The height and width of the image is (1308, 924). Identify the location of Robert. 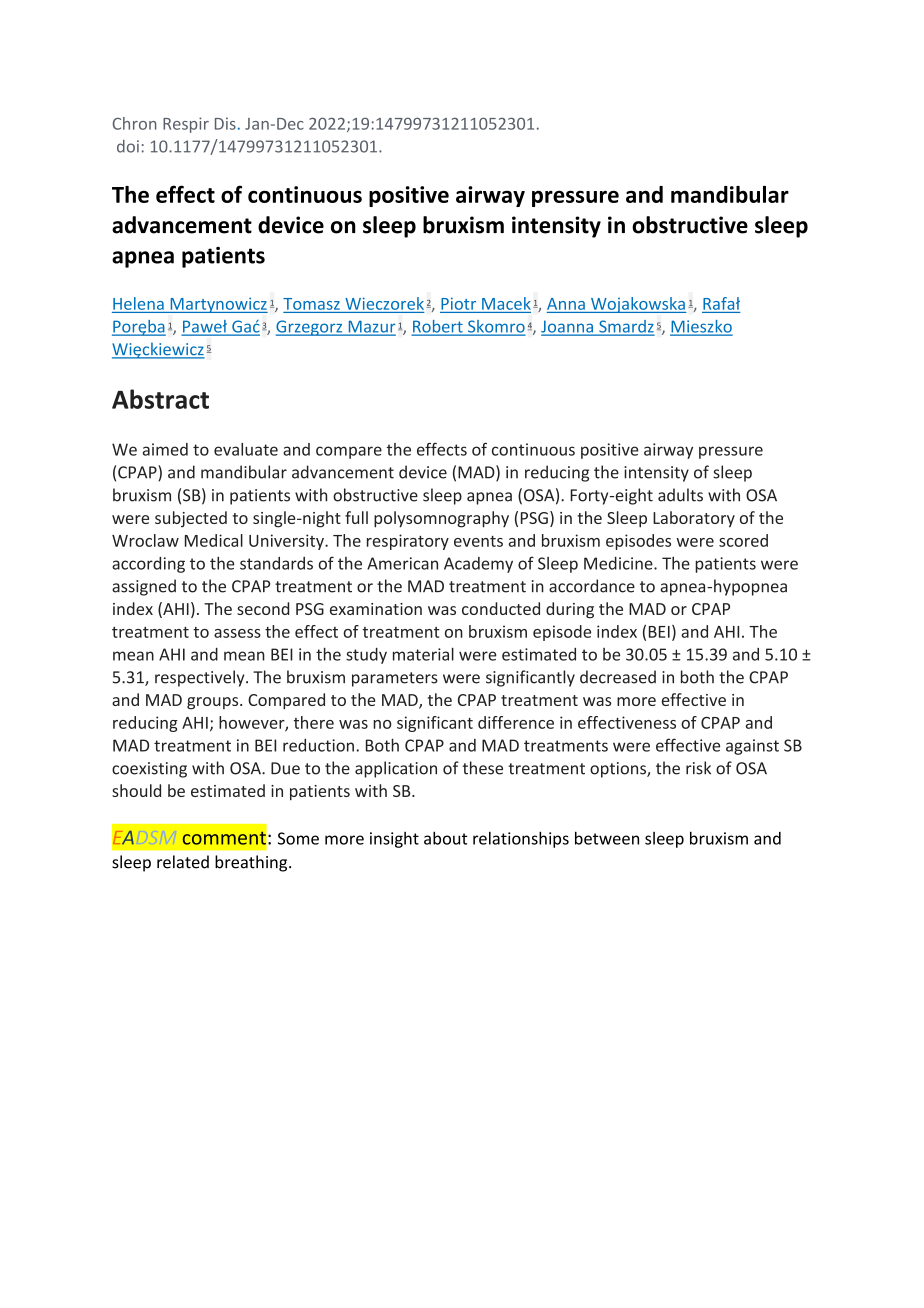
(438, 327).
